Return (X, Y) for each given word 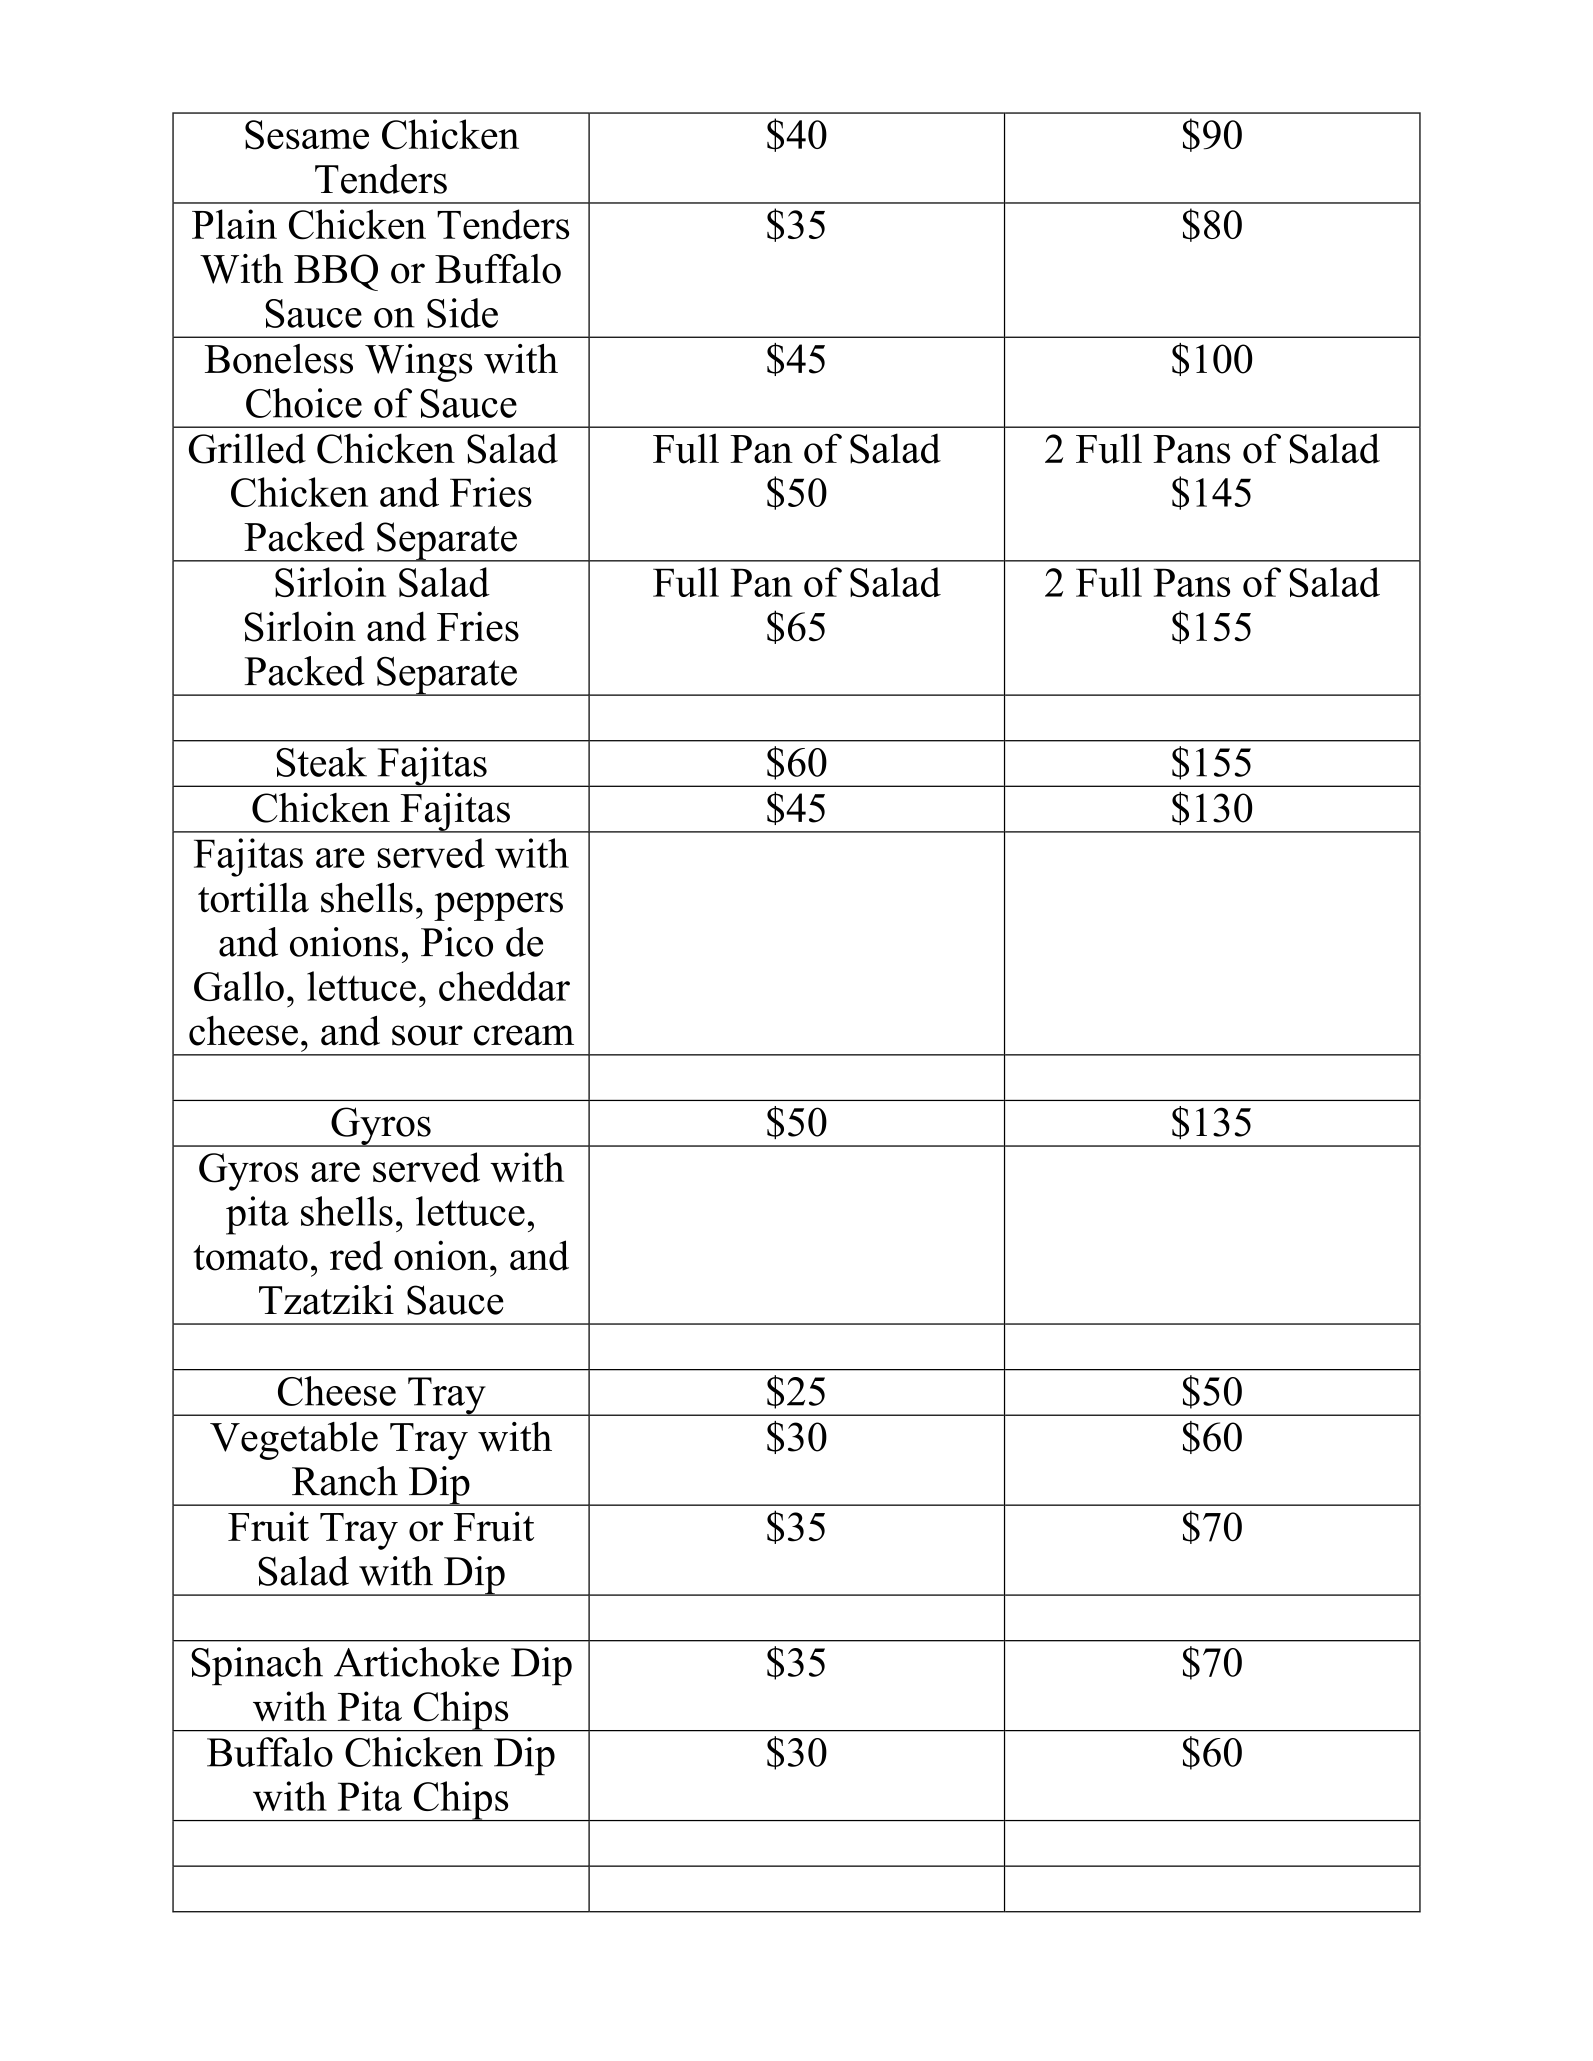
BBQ (336, 272)
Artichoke (416, 1662)
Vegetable (294, 1441)
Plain (234, 224)
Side (462, 313)
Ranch (345, 1481)
